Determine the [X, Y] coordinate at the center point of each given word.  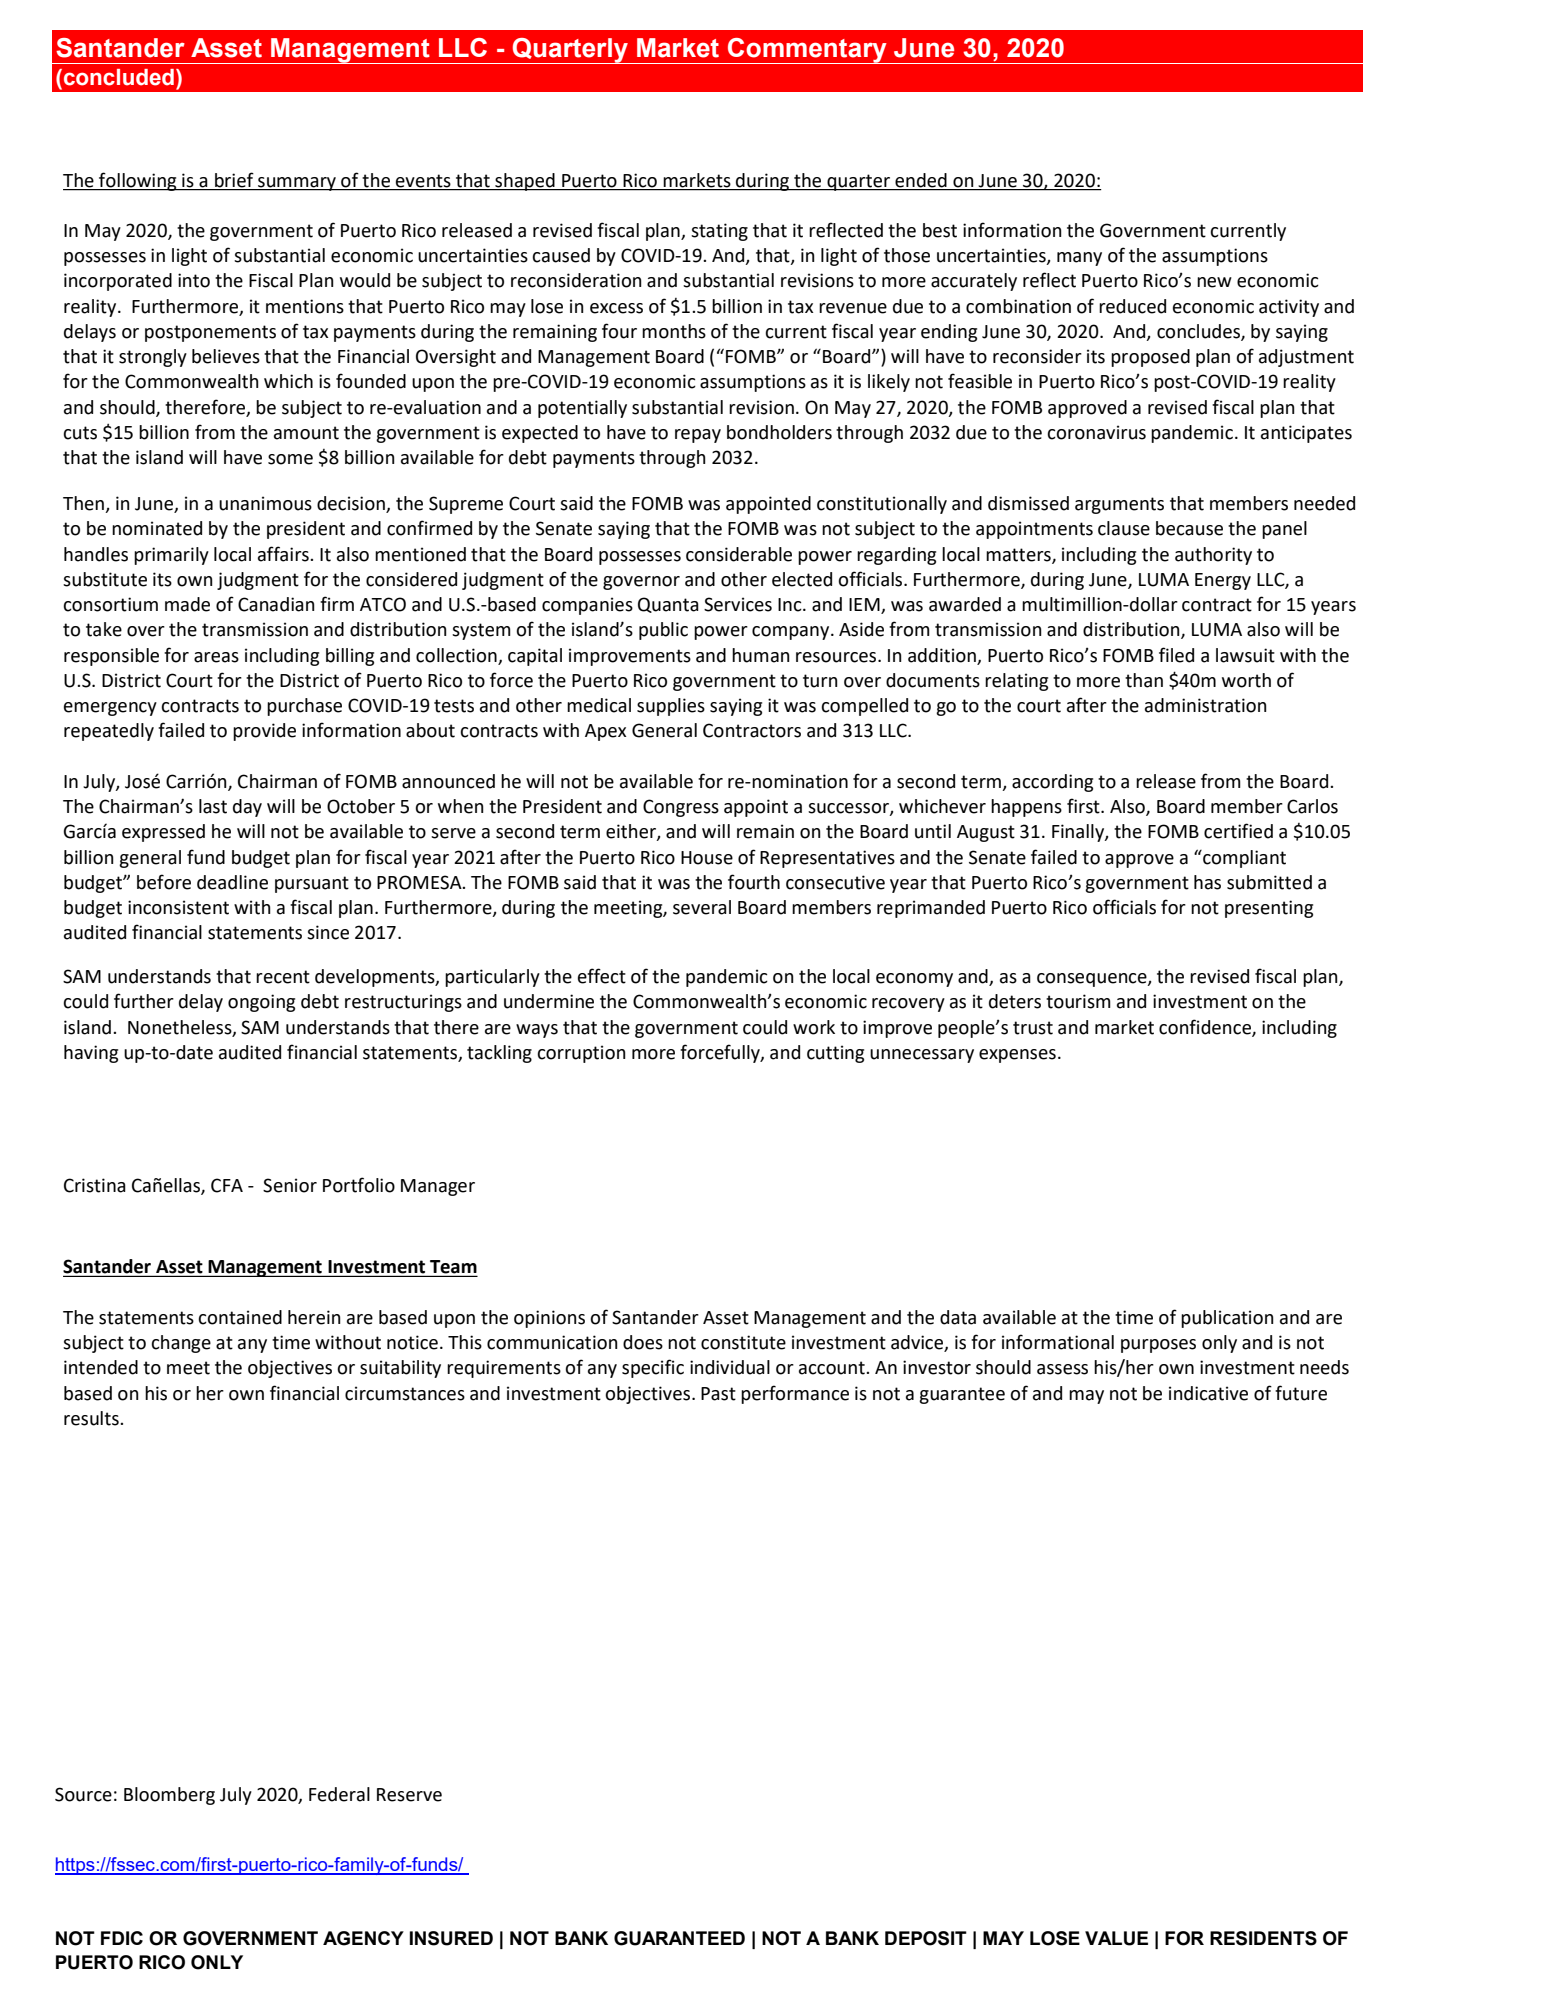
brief [234, 180]
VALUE [1116, 1938]
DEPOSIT [926, 1938]
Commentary [807, 51]
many [1079, 259]
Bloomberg [169, 1796]
